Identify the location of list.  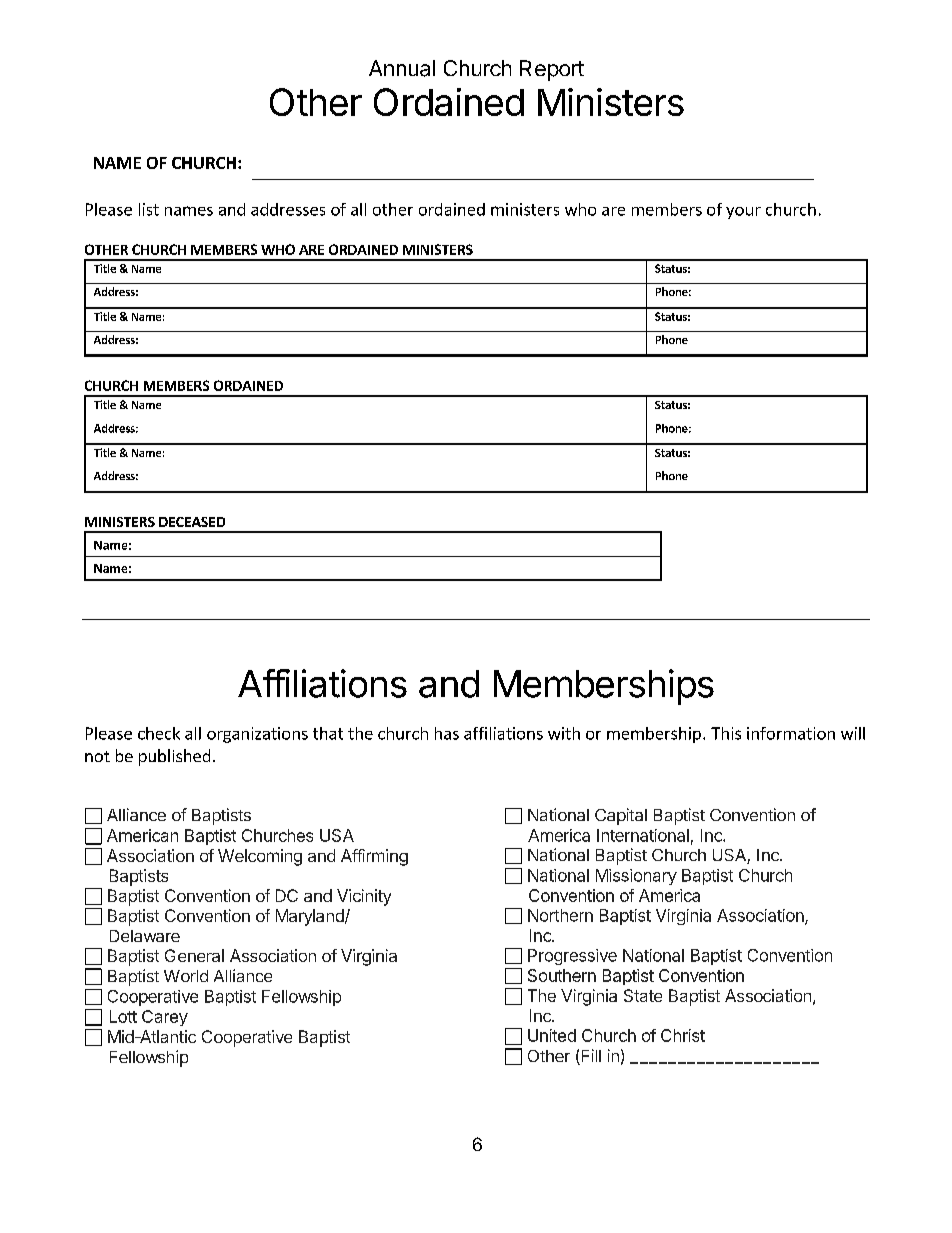
(149, 209).
